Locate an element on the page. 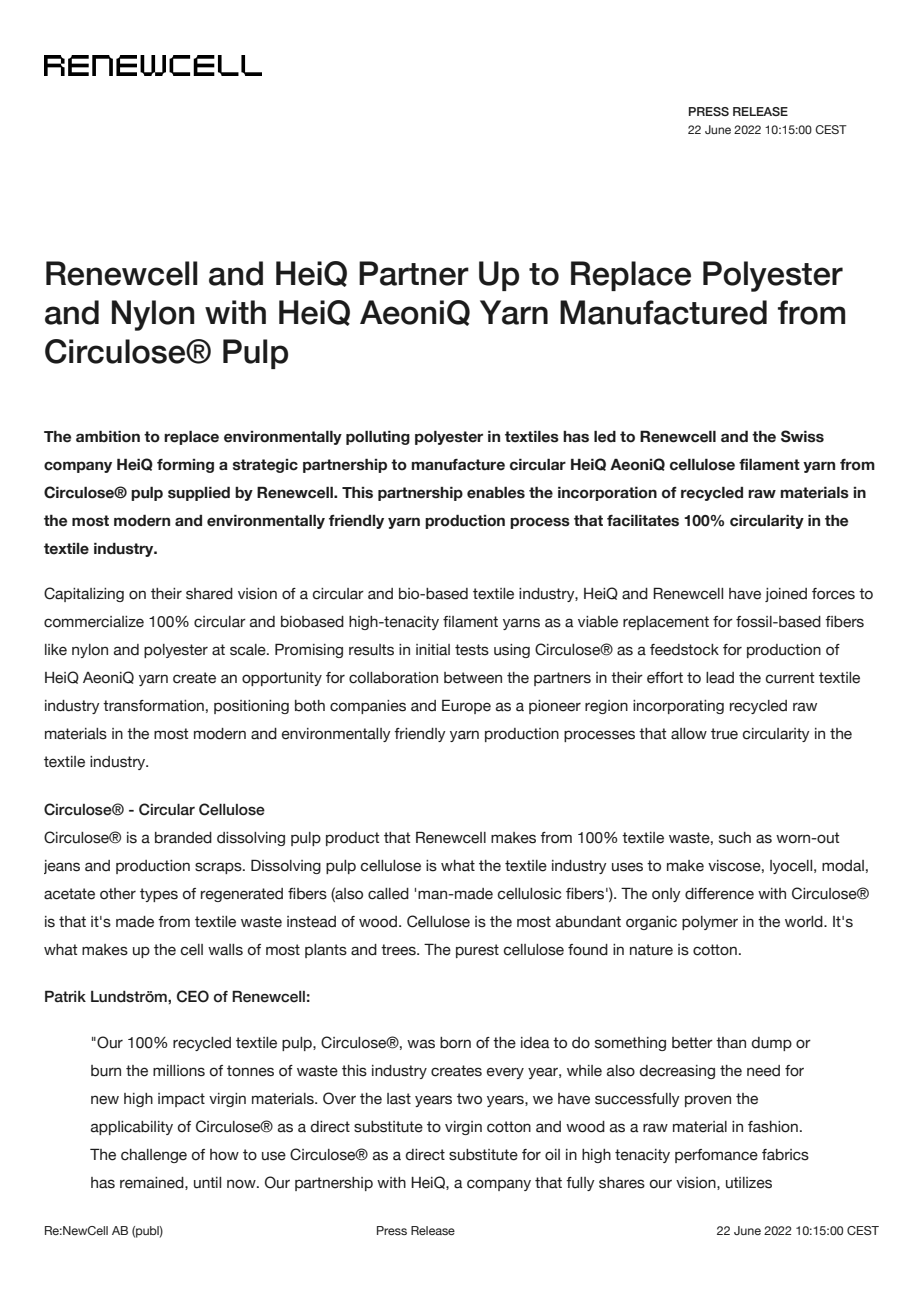 This document has width=924, height=1308. Swiss is located at coordinates (802, 436).
